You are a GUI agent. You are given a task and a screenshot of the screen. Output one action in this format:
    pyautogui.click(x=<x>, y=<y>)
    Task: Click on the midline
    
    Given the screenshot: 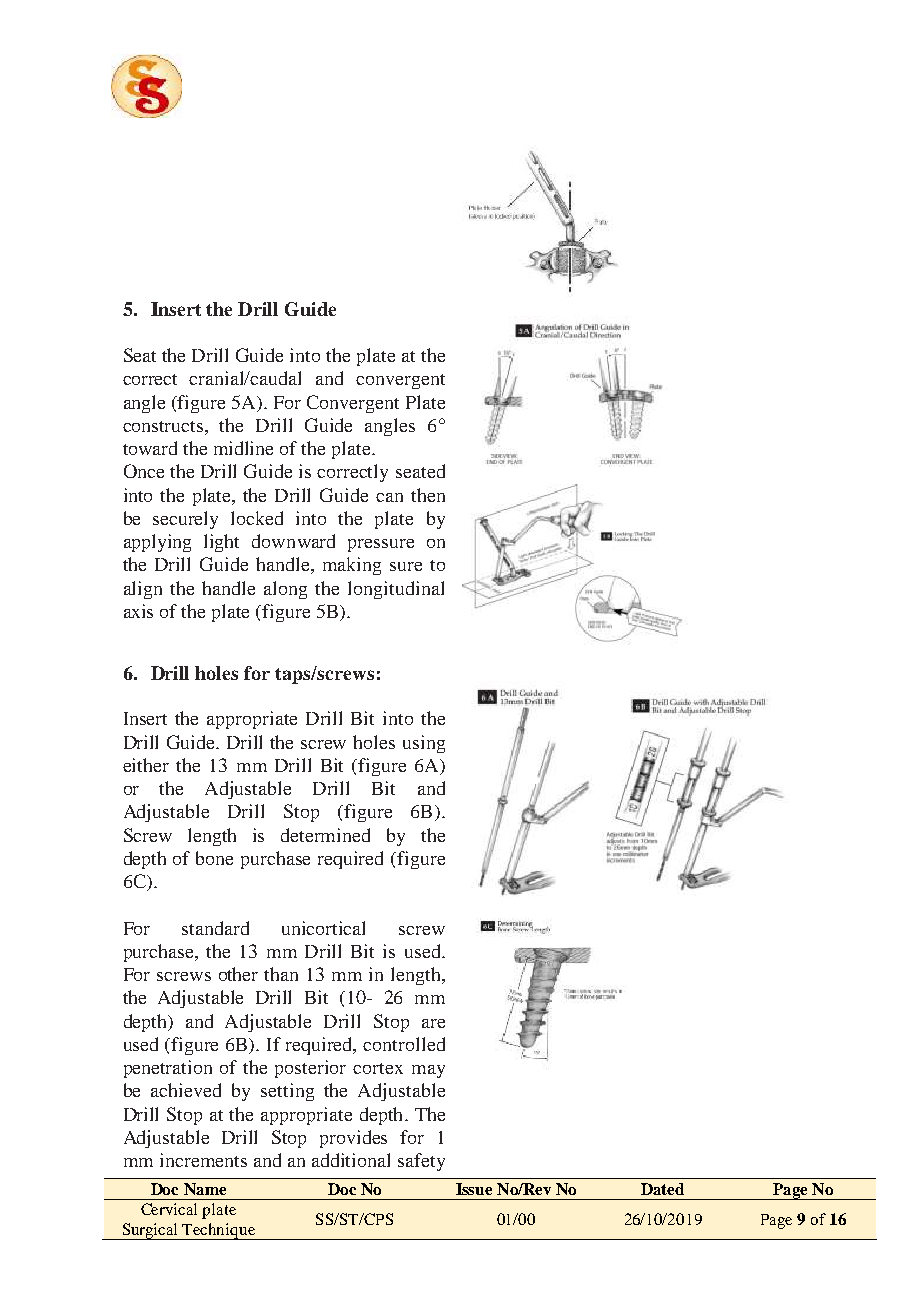 What is the action you would take?
    pyautogui.click(x=243, y=448)
